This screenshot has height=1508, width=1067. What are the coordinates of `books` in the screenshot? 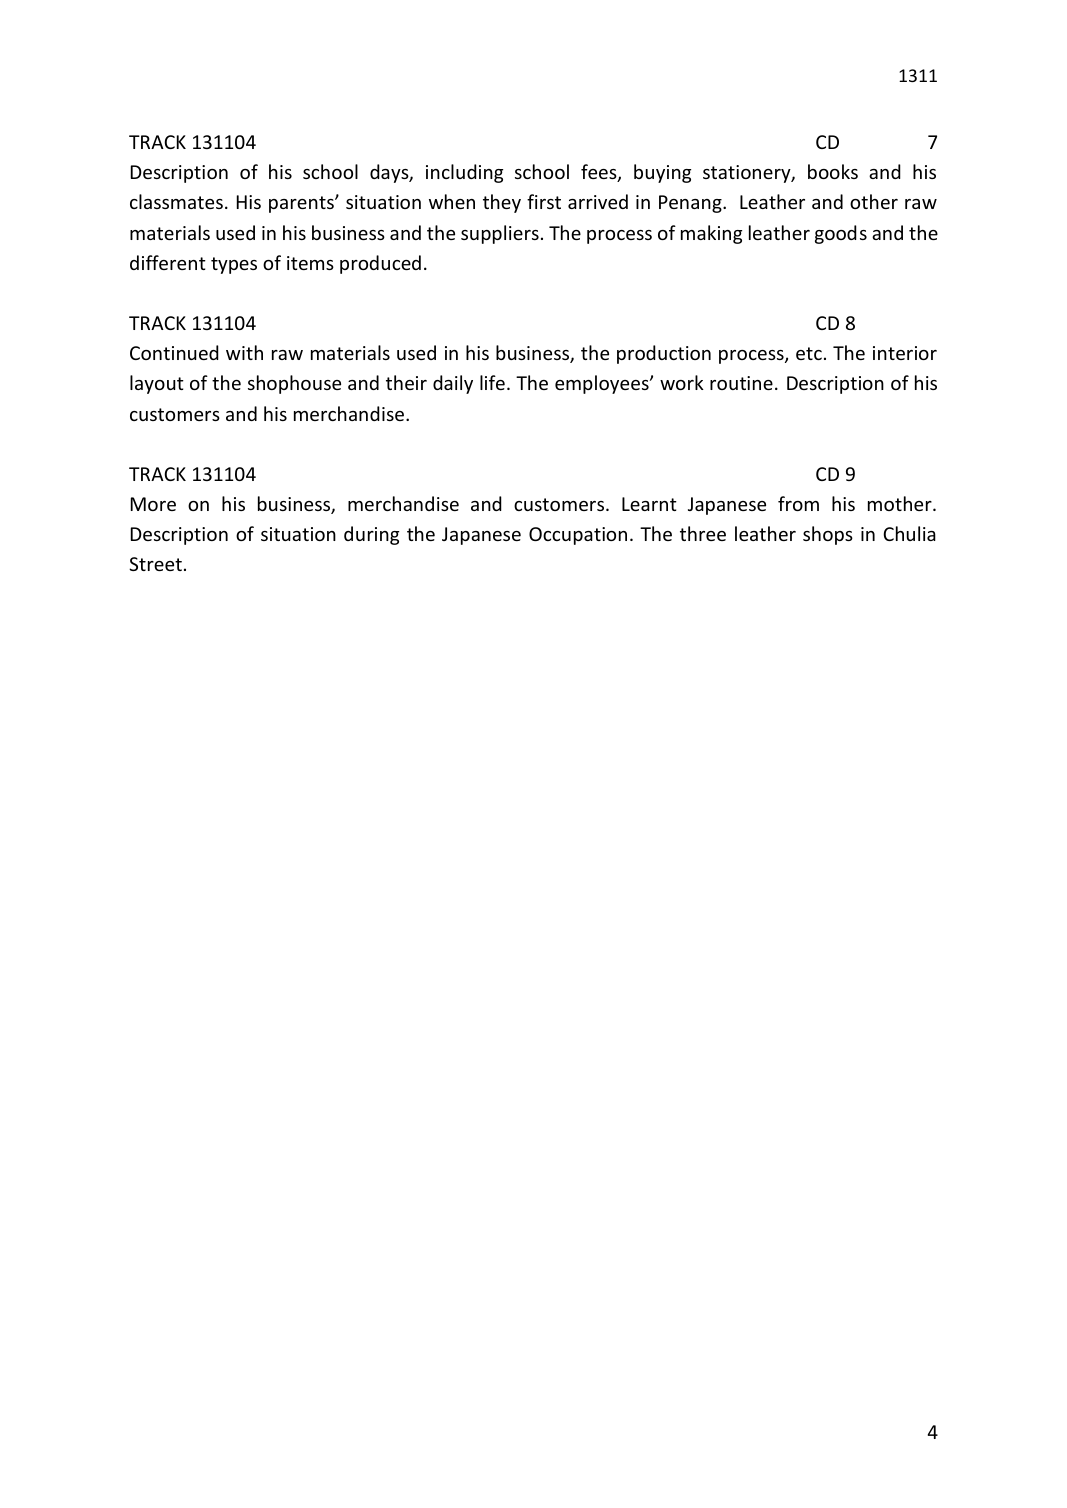 It's located at (833, 171).
